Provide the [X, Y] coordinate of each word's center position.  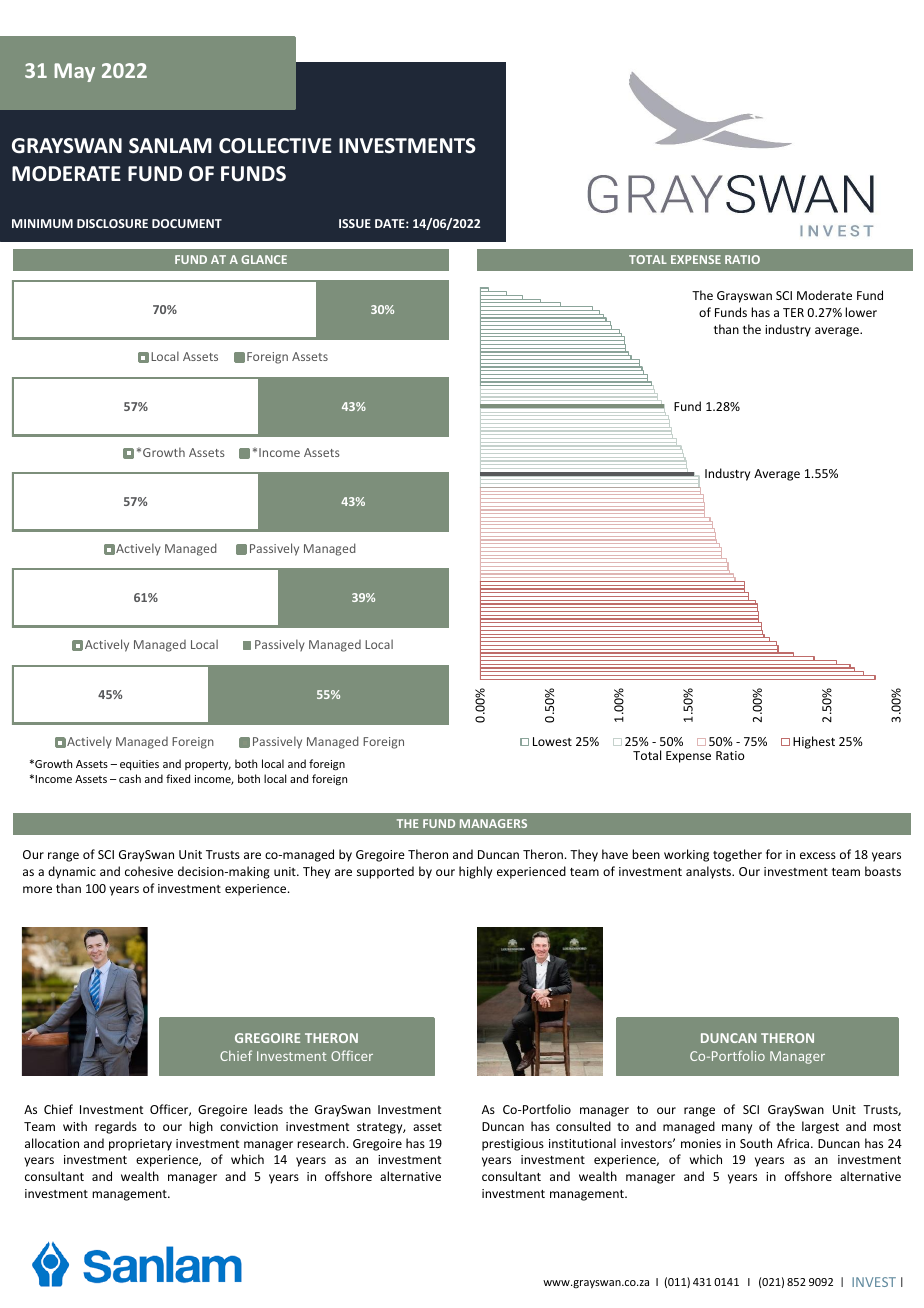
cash [130, 778]
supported [385, 872]
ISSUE [355, 223]
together [737, 855]
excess [818, 855]
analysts [710, 872]
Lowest [552, 741]
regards [116, 1127]
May [74, 72]
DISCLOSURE [112, 223]
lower [861, 312]
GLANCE [264, 259]
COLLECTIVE [275, 146]
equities [139, 765]
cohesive [149, 871]
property [208, 765]
